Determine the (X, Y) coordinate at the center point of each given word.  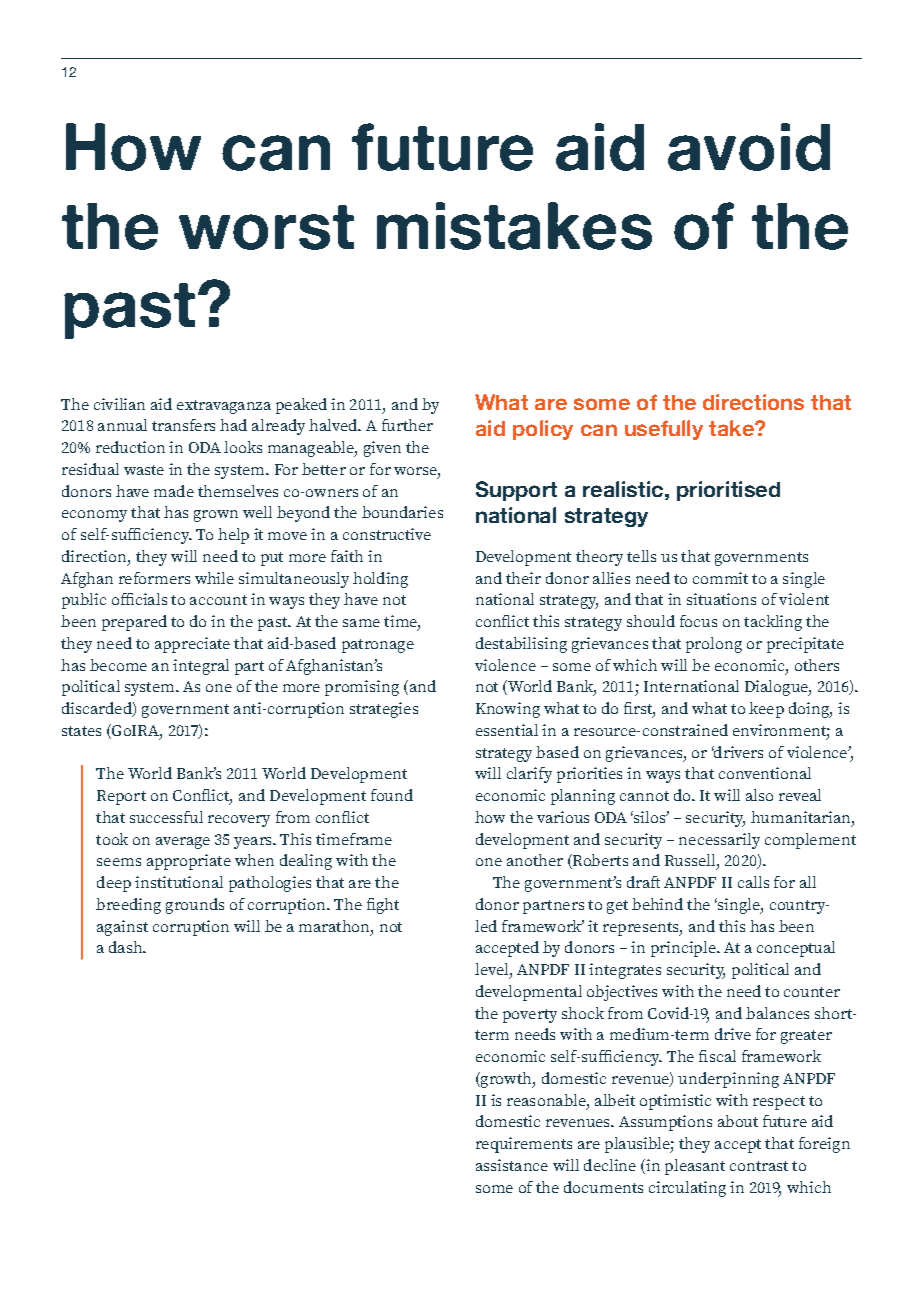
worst (266, 227)
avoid (749, 147)
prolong (714, 645)
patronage (378, 646)
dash (127, 947)
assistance (512, 1165)
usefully (664, 430)
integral (201, 667)
